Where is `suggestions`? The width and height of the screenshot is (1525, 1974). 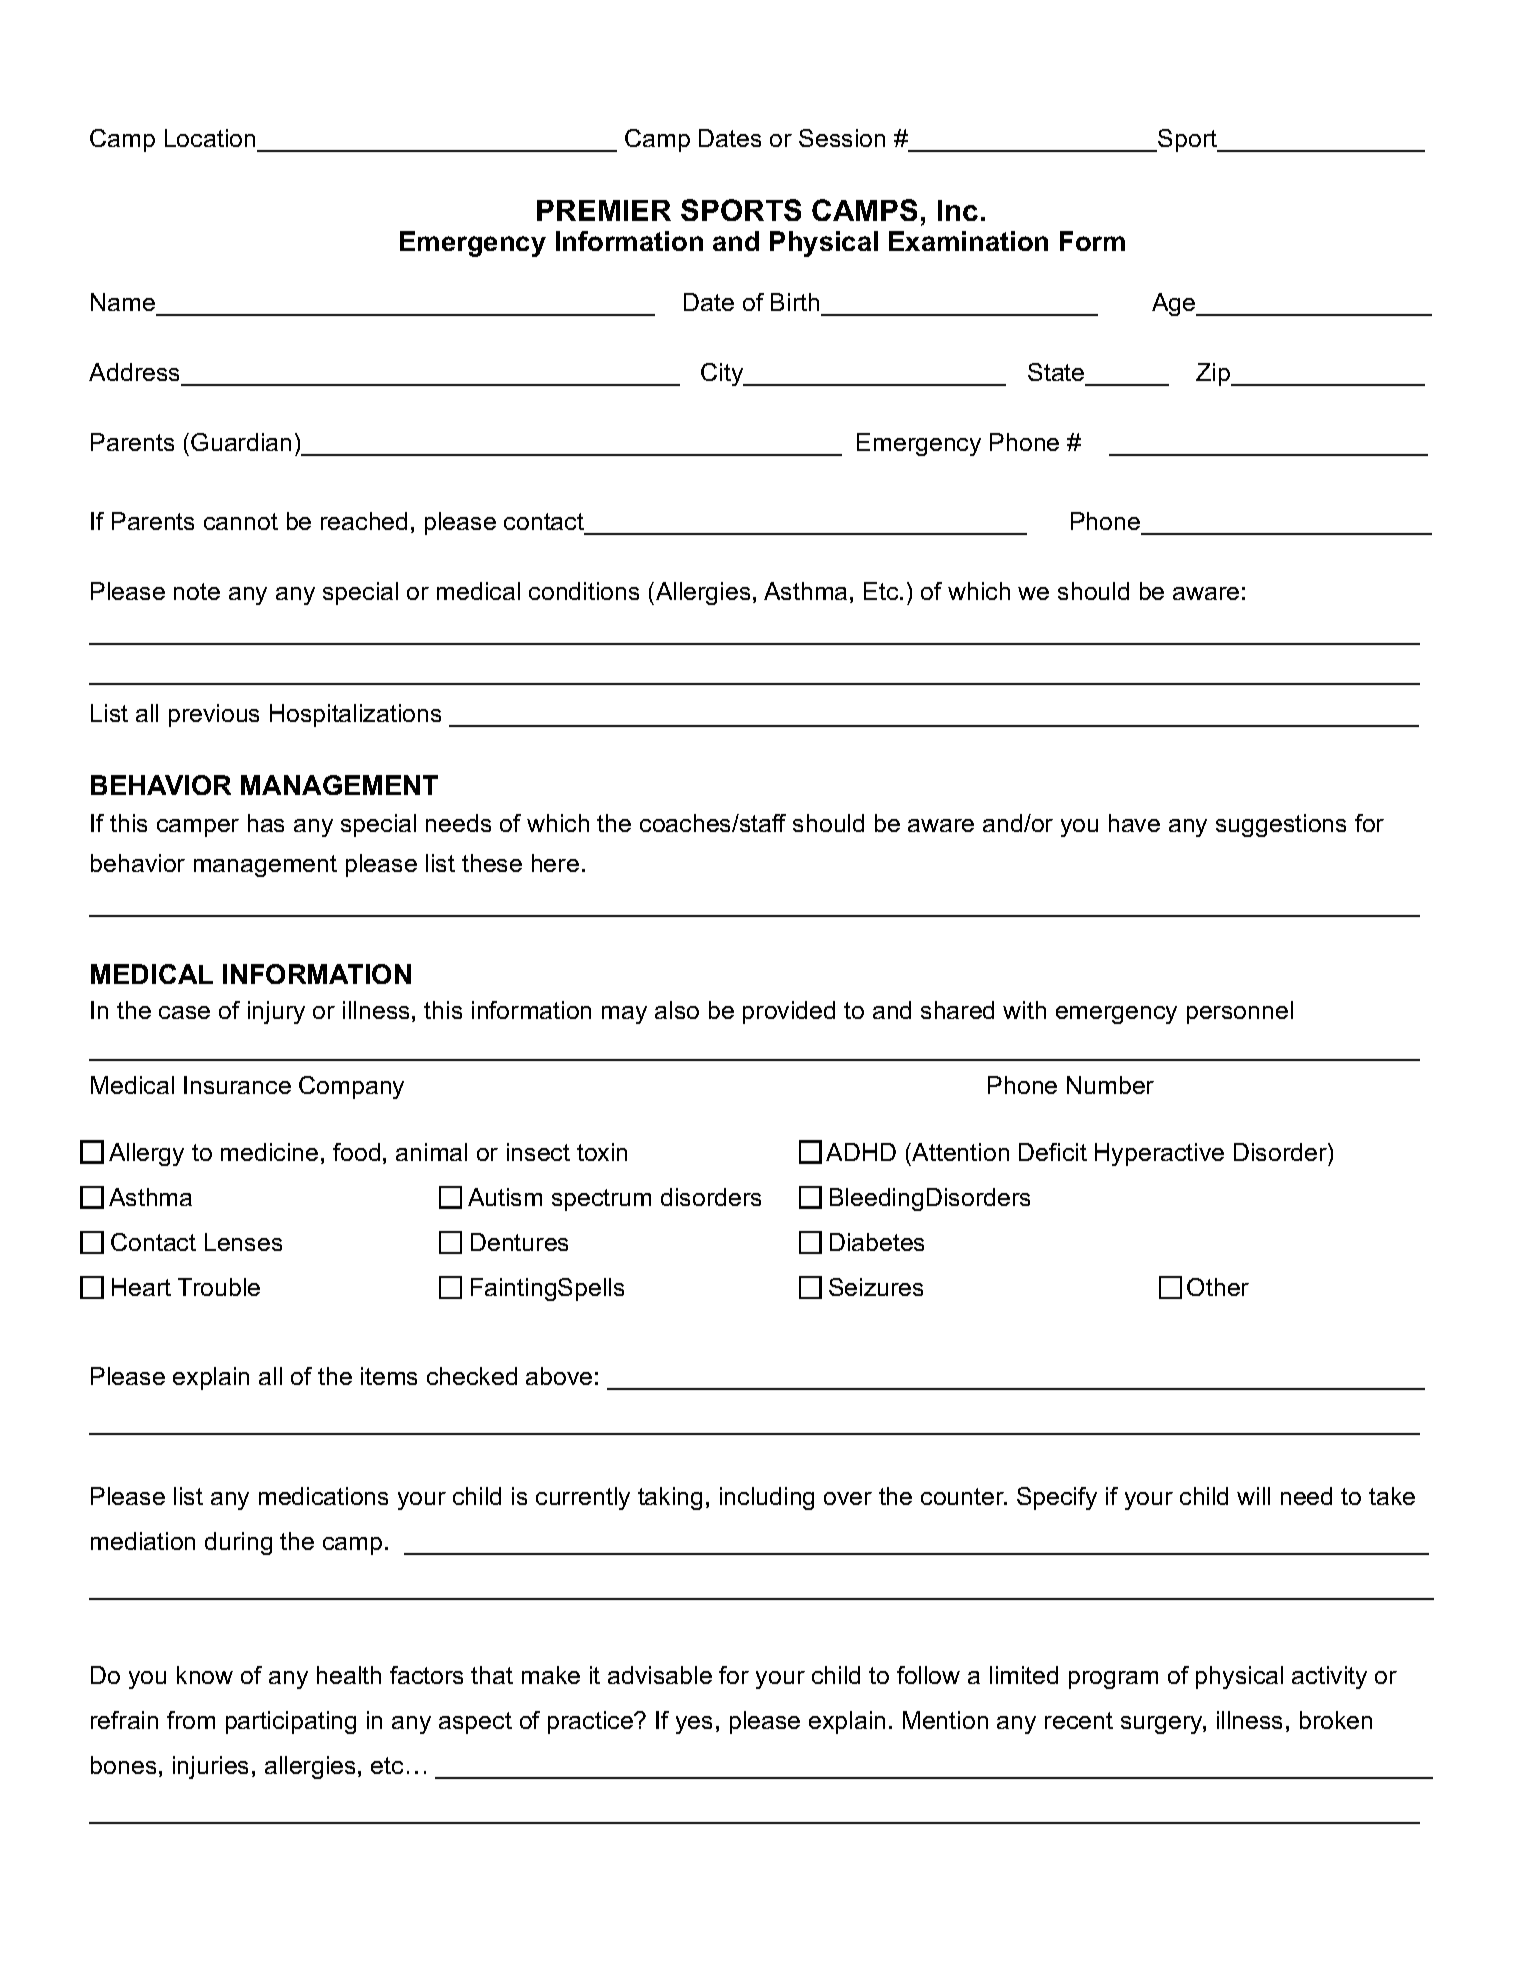 suggestions is located at coordinates (1281, 825).
